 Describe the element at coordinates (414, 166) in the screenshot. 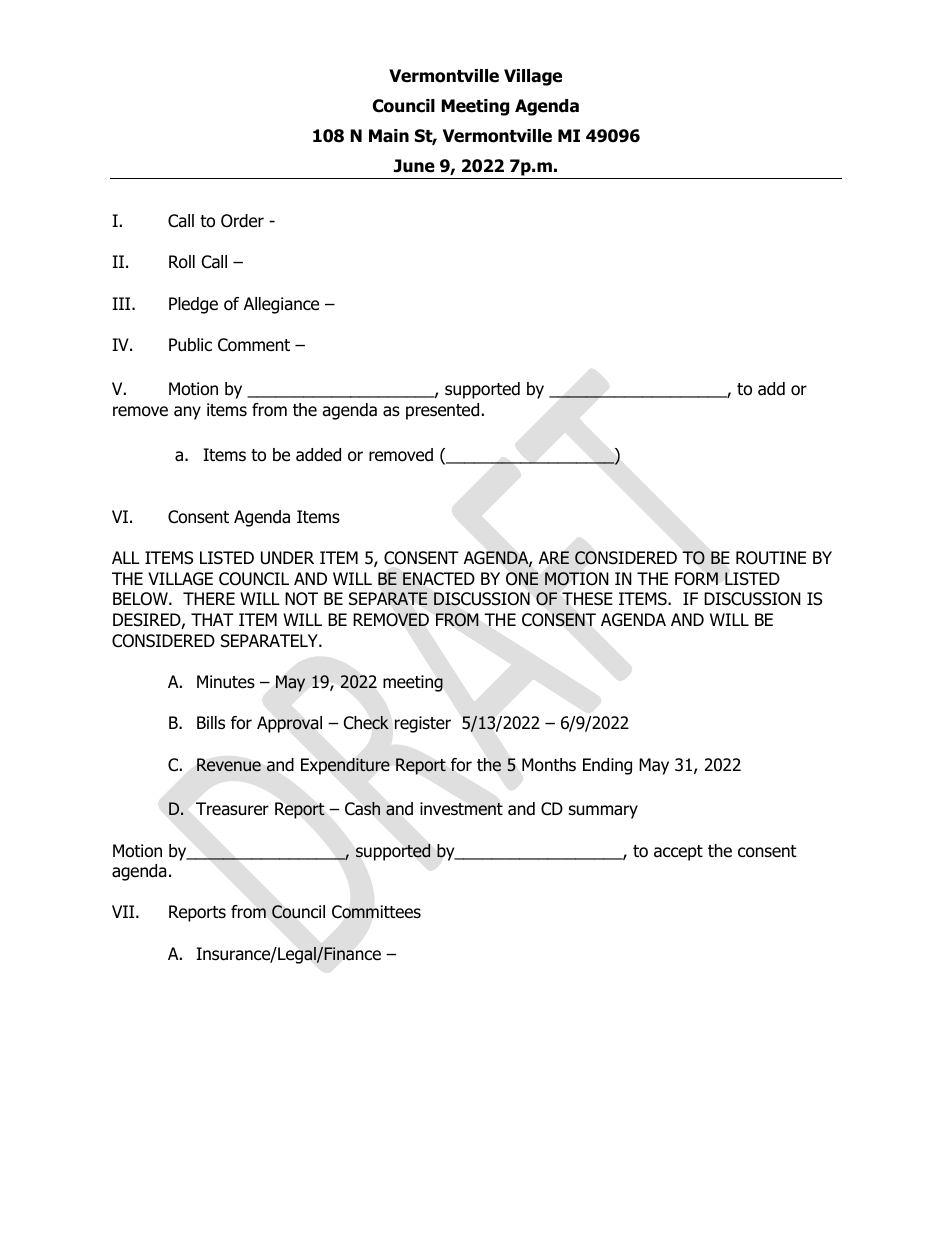

I see `June` at that location.
